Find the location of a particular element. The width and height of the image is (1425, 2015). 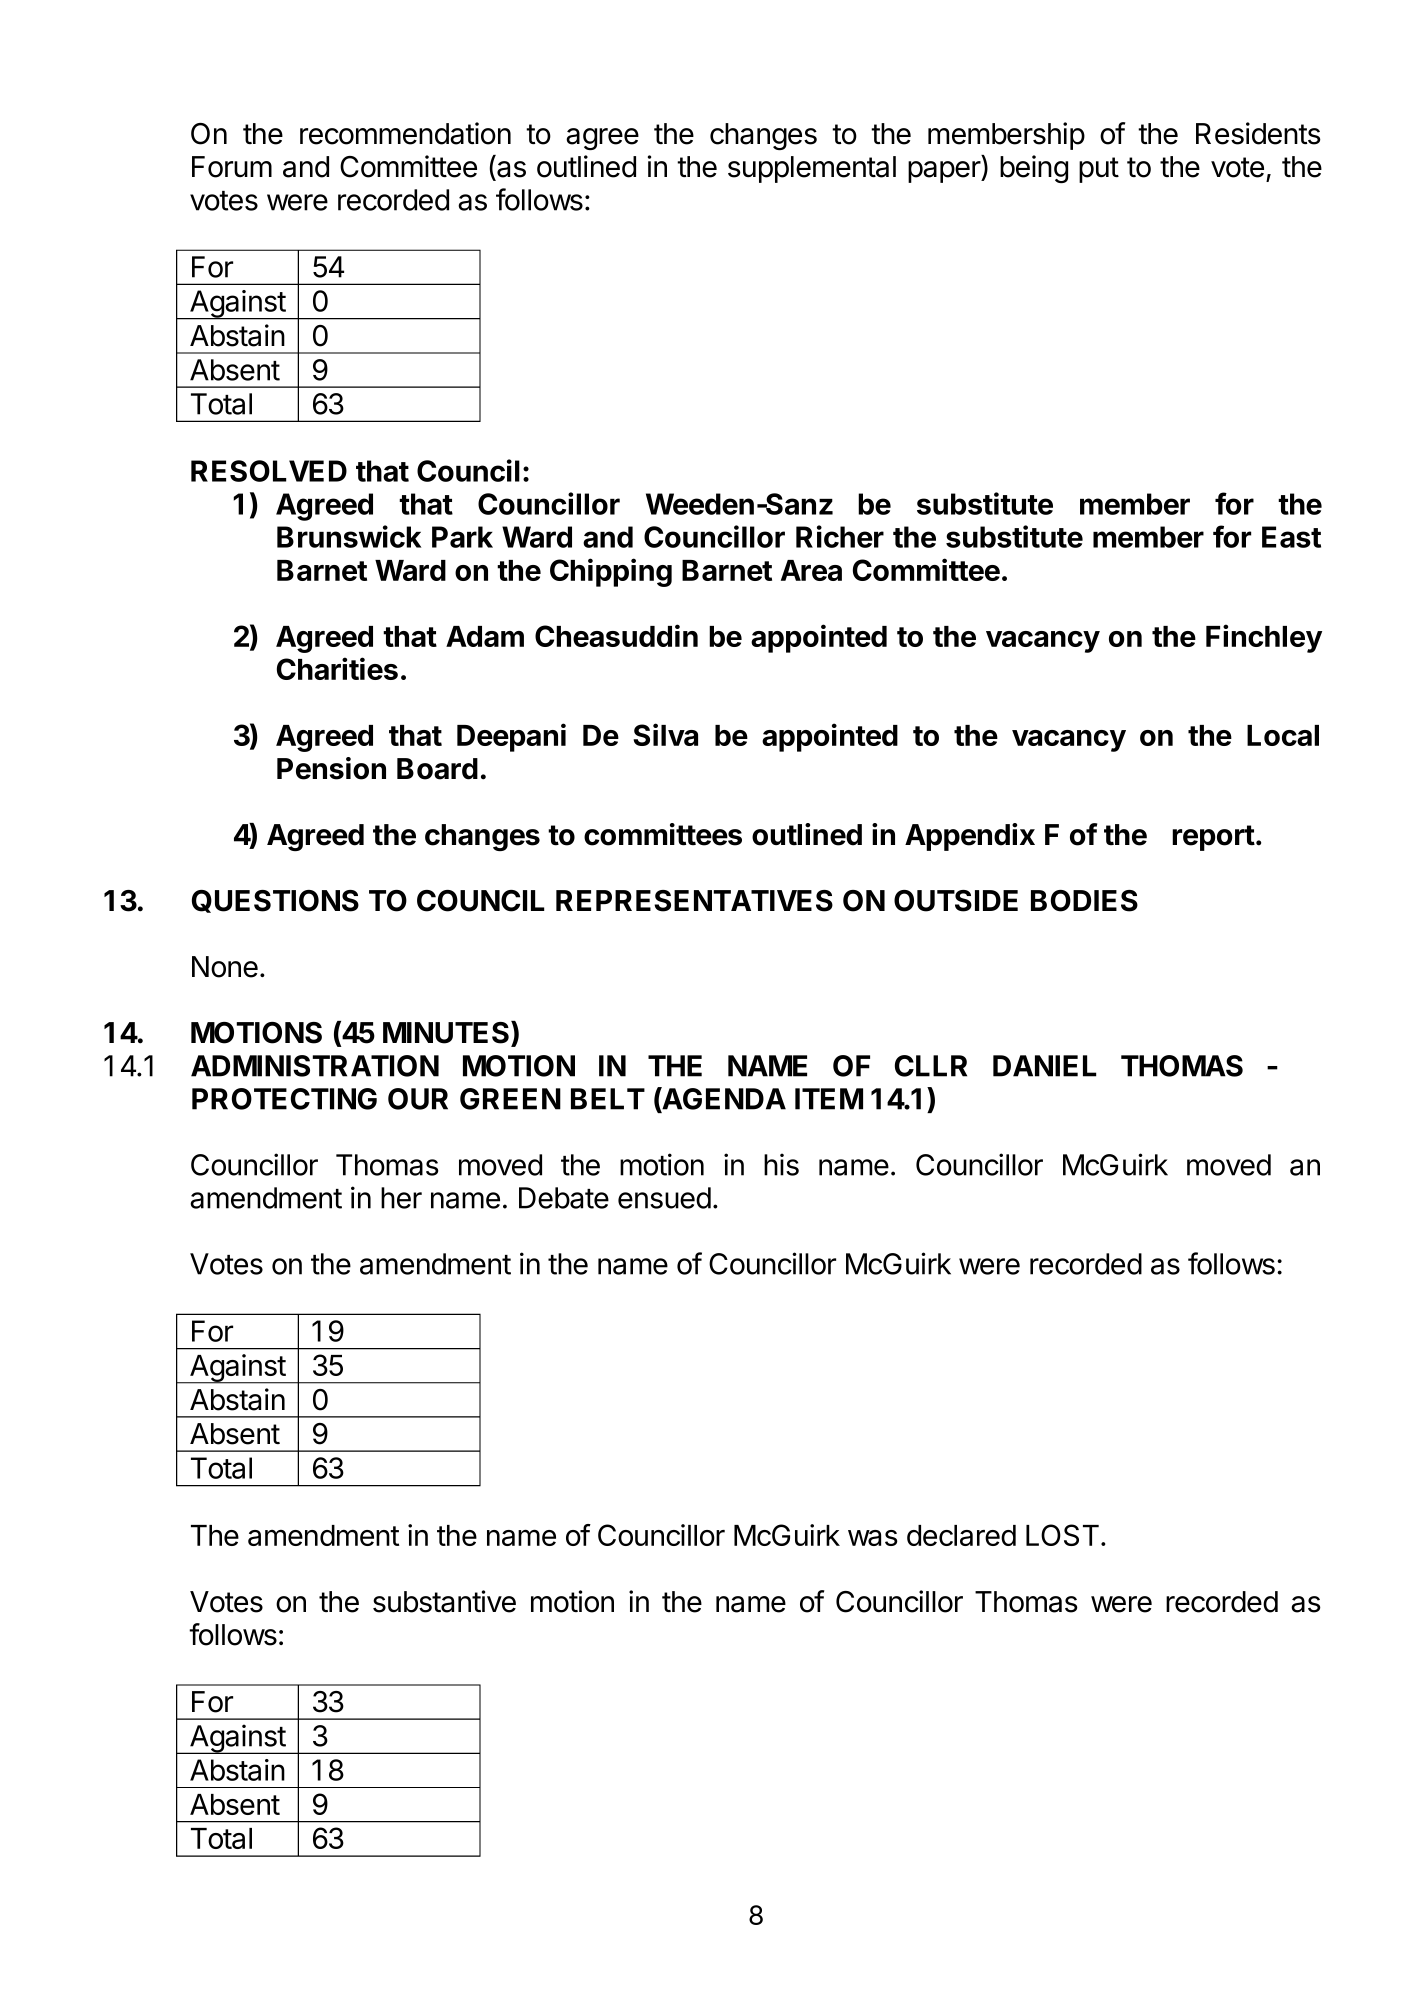

Debate is located at coordinates (564, 1198).
